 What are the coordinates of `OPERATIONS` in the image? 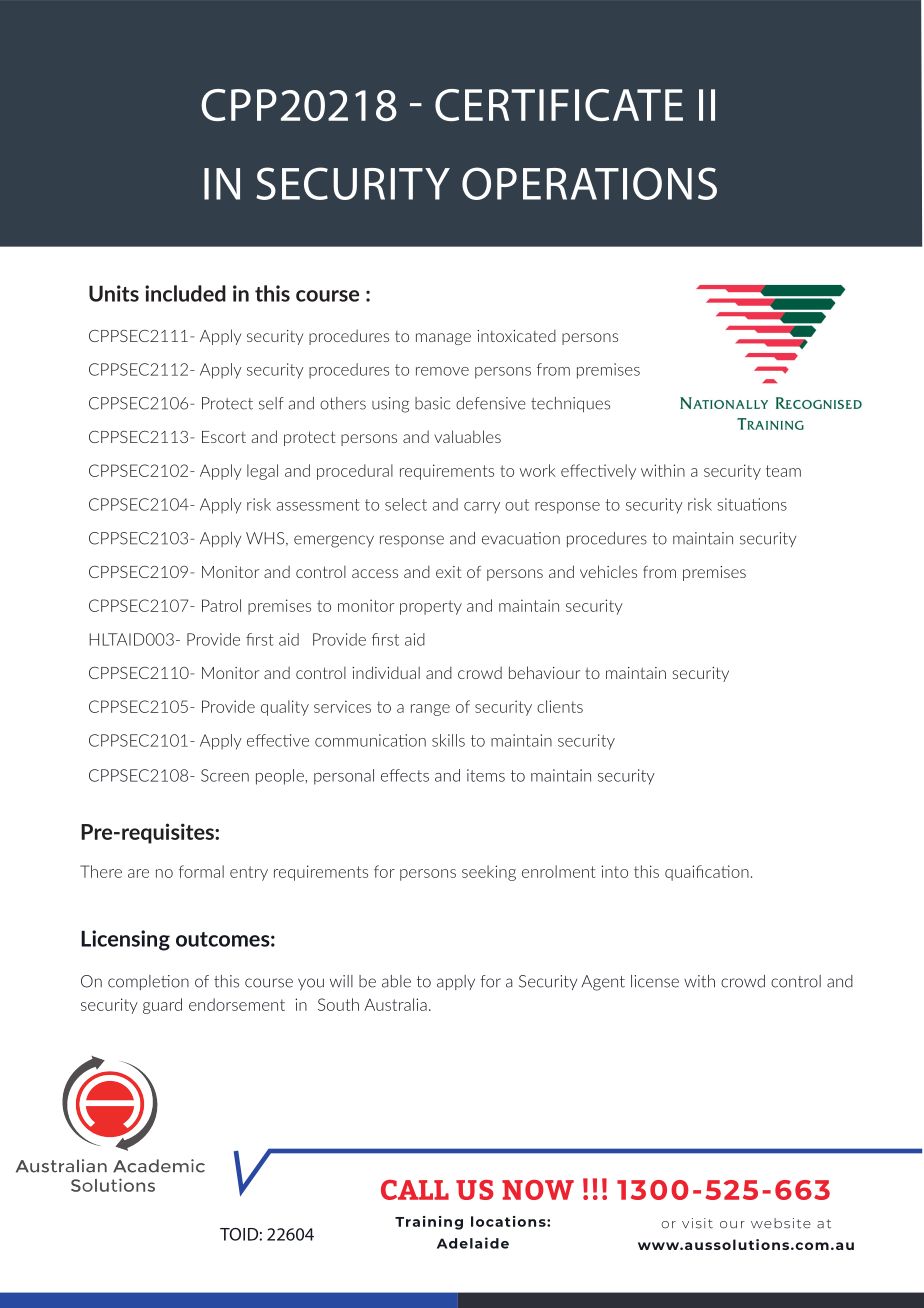 It's located at (589, 183).
